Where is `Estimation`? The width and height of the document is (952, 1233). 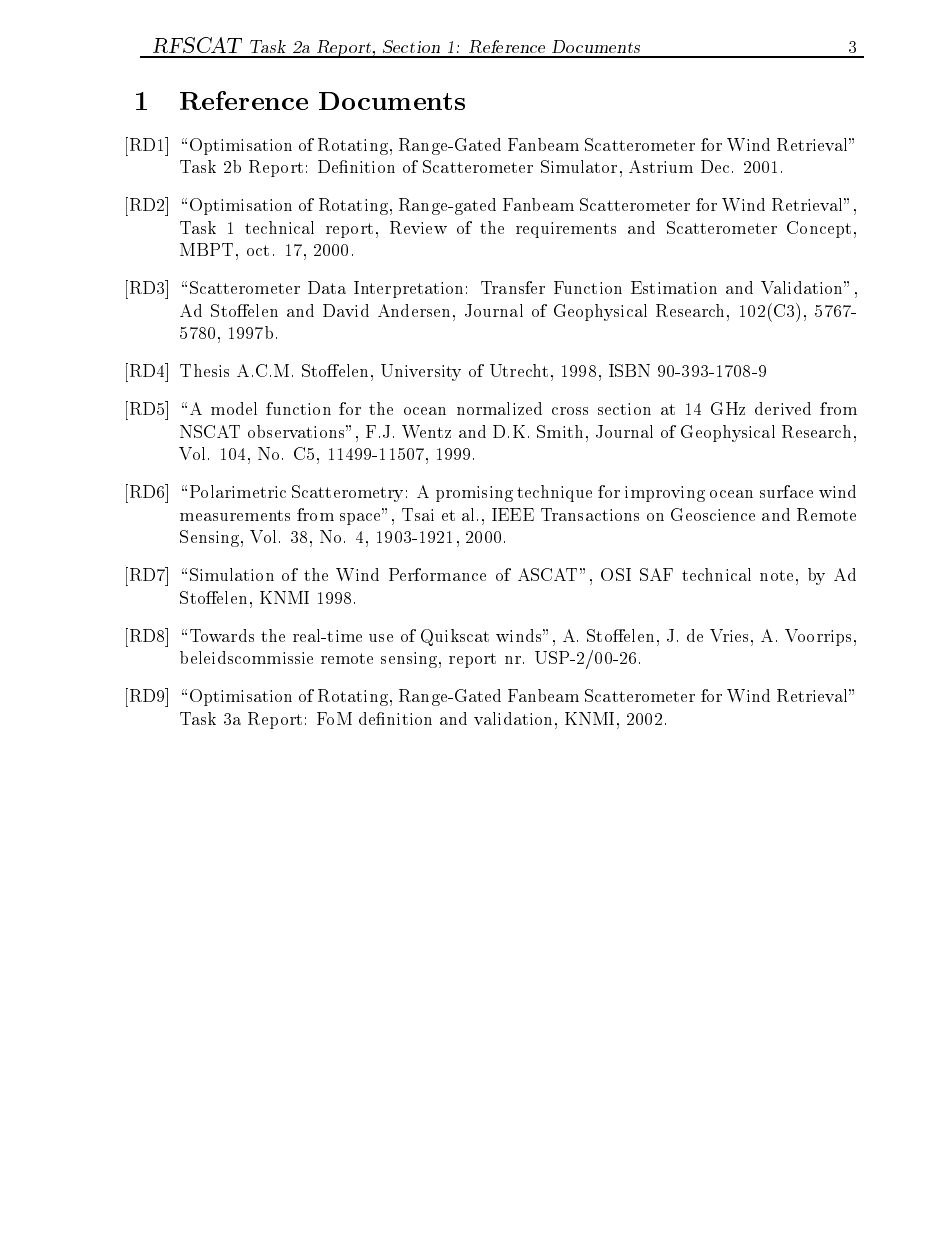
Estimation is located at coordinates (674, 287).
